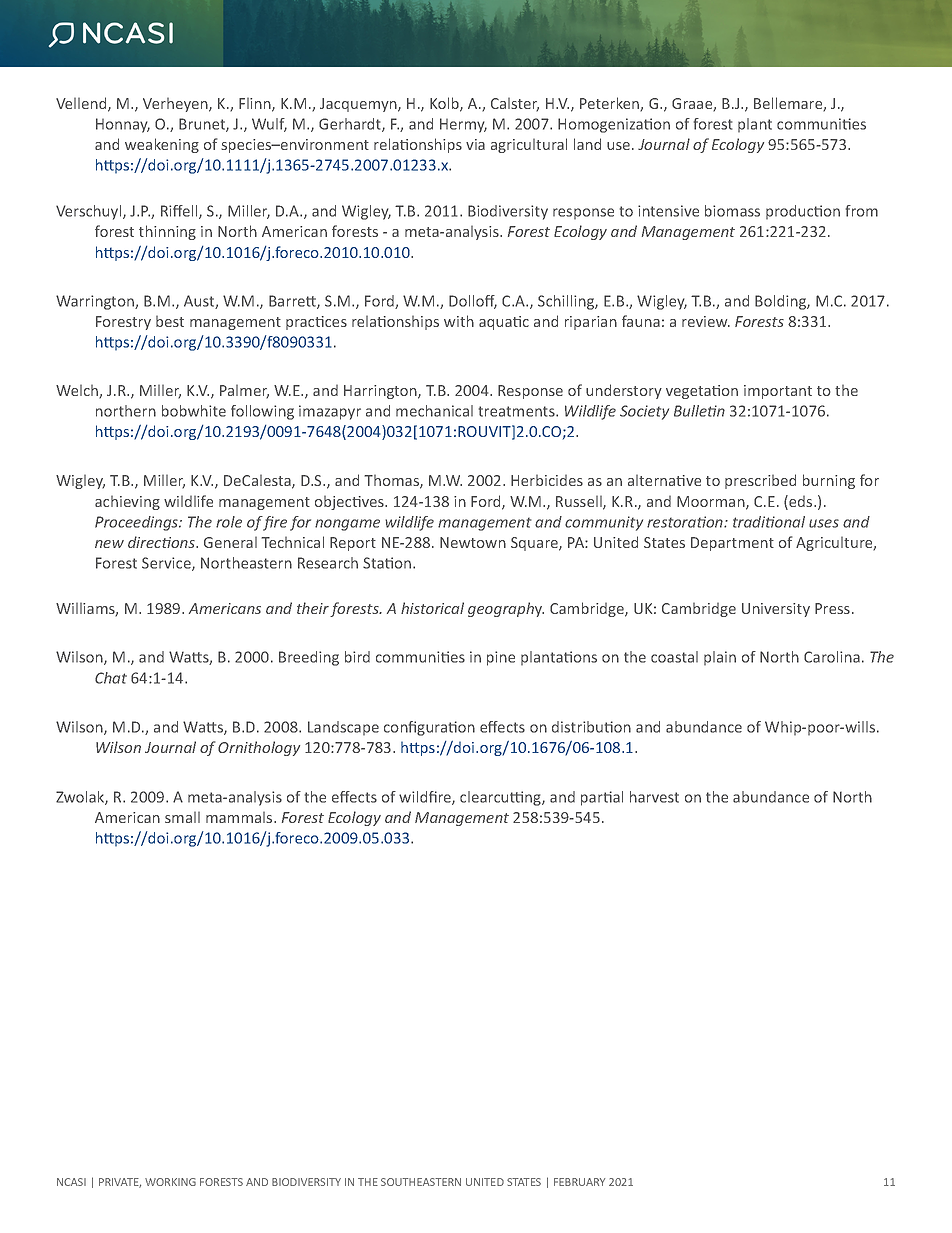 The width and height of the image is (952, 1233). What do you see at coordinates (111, 678) in the image?
I see `Chat` at bounding box center [111, 678].
